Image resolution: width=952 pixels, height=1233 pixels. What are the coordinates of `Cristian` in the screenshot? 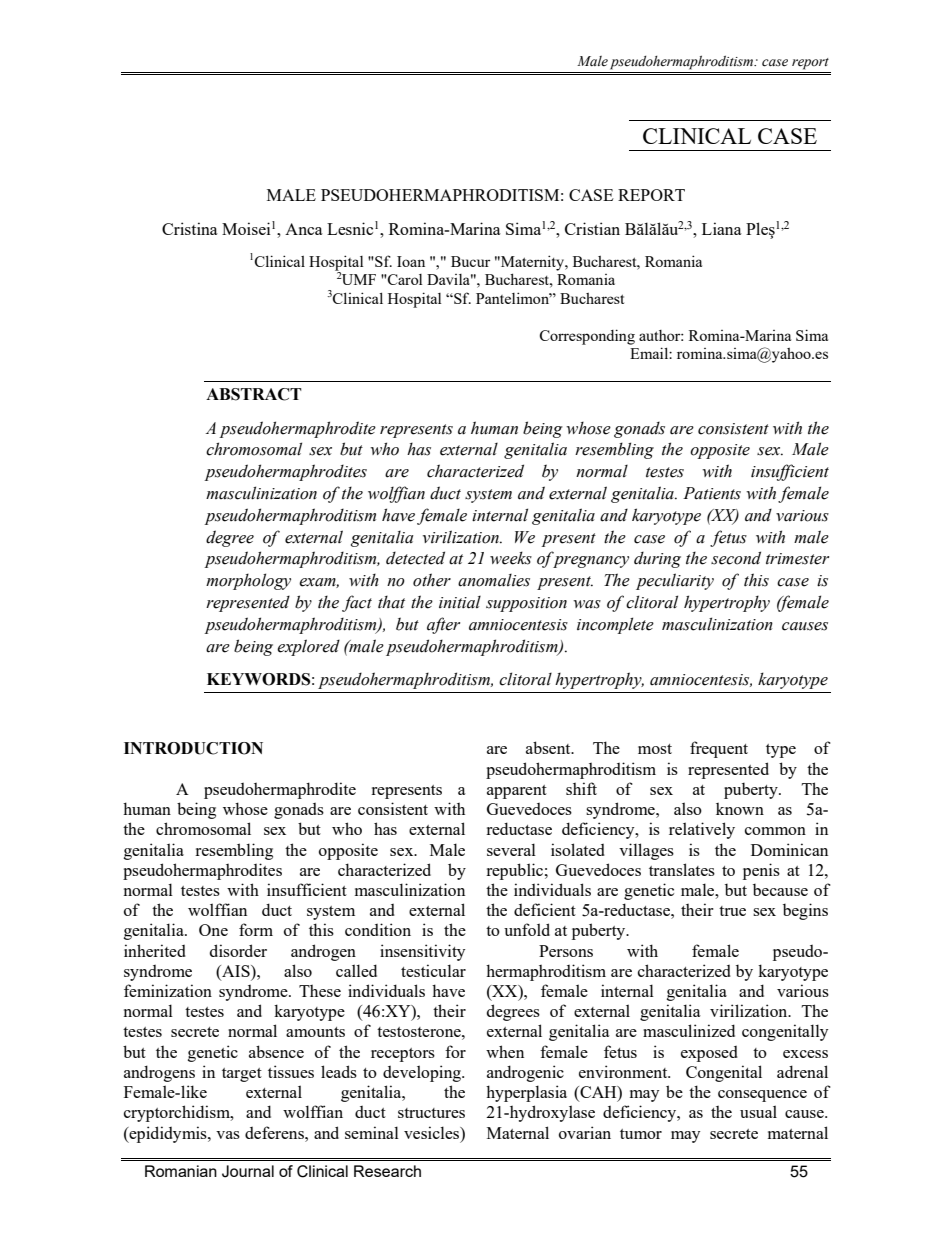 It's located at (592, 228).
